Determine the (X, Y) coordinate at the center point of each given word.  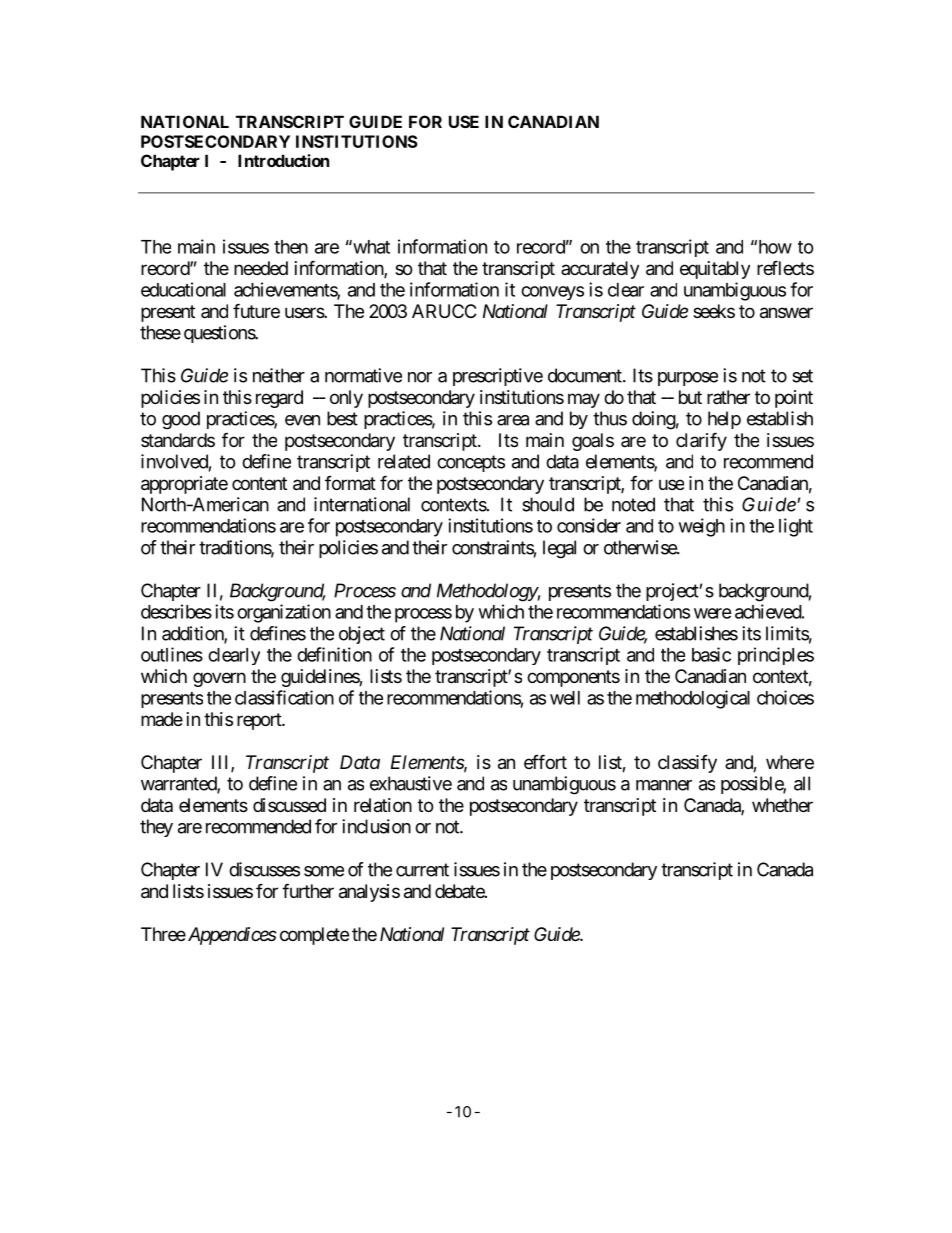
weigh (702, 527)
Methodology (487, 592)
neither (279, 375)
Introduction (283, 160)
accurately (600, 270)
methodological (693, 699)
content (259, 483)
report (260, 721)
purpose (688, 379)
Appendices (231, 936)
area (513, 420)
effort (545, 761)
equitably (715, 270)
